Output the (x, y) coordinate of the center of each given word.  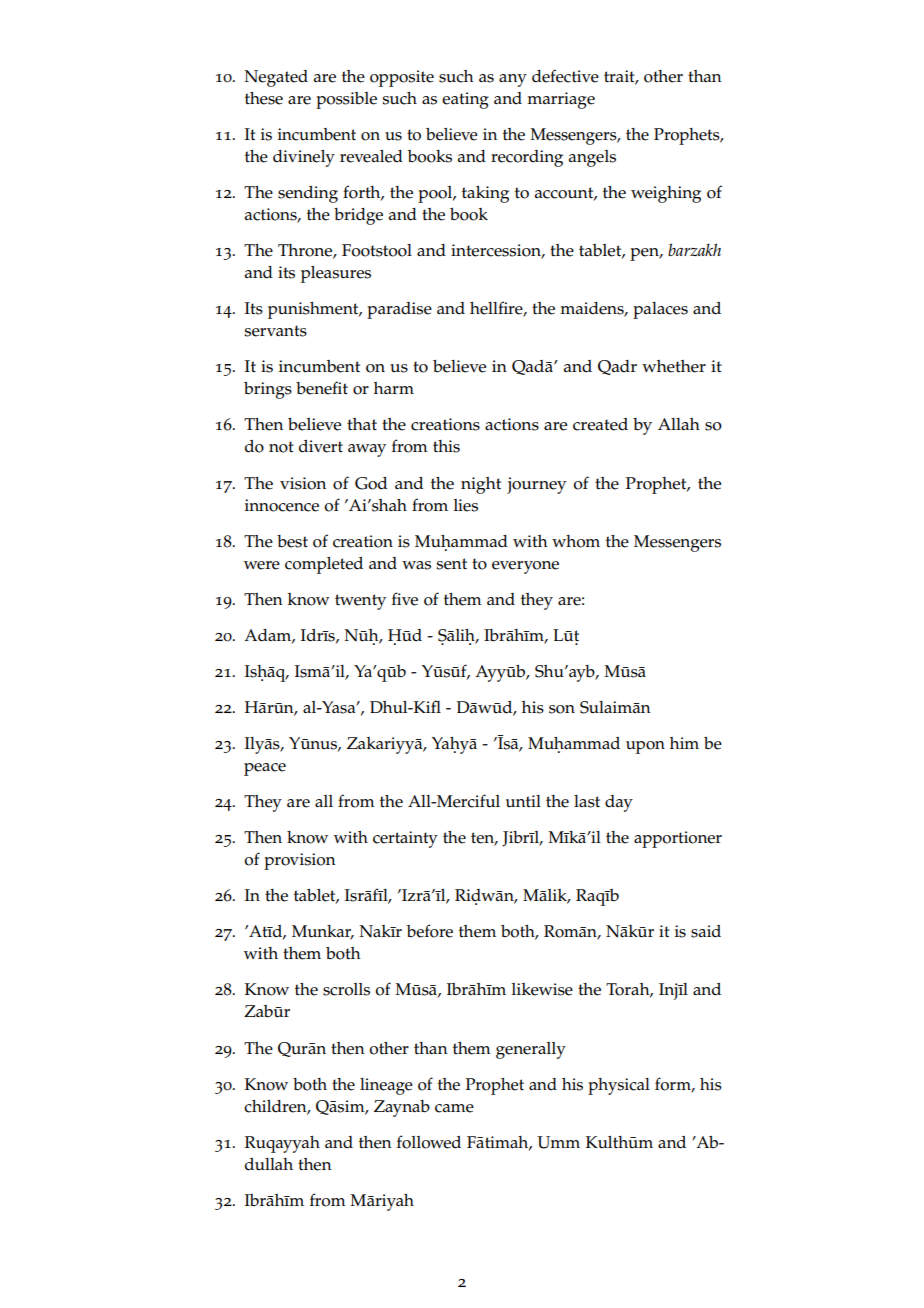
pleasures (336, 274)
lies (466, 505)
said (706, 931)
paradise (399, 310)
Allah (679, 424)
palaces (660, 310)
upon (645, 747)
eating (465, 100)
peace (265, 769)
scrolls (346, 989)
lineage (386, 1086)
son (562, 709)
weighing (666, 194)
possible (346, 100)
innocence (282, 505)
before (430, 931)
